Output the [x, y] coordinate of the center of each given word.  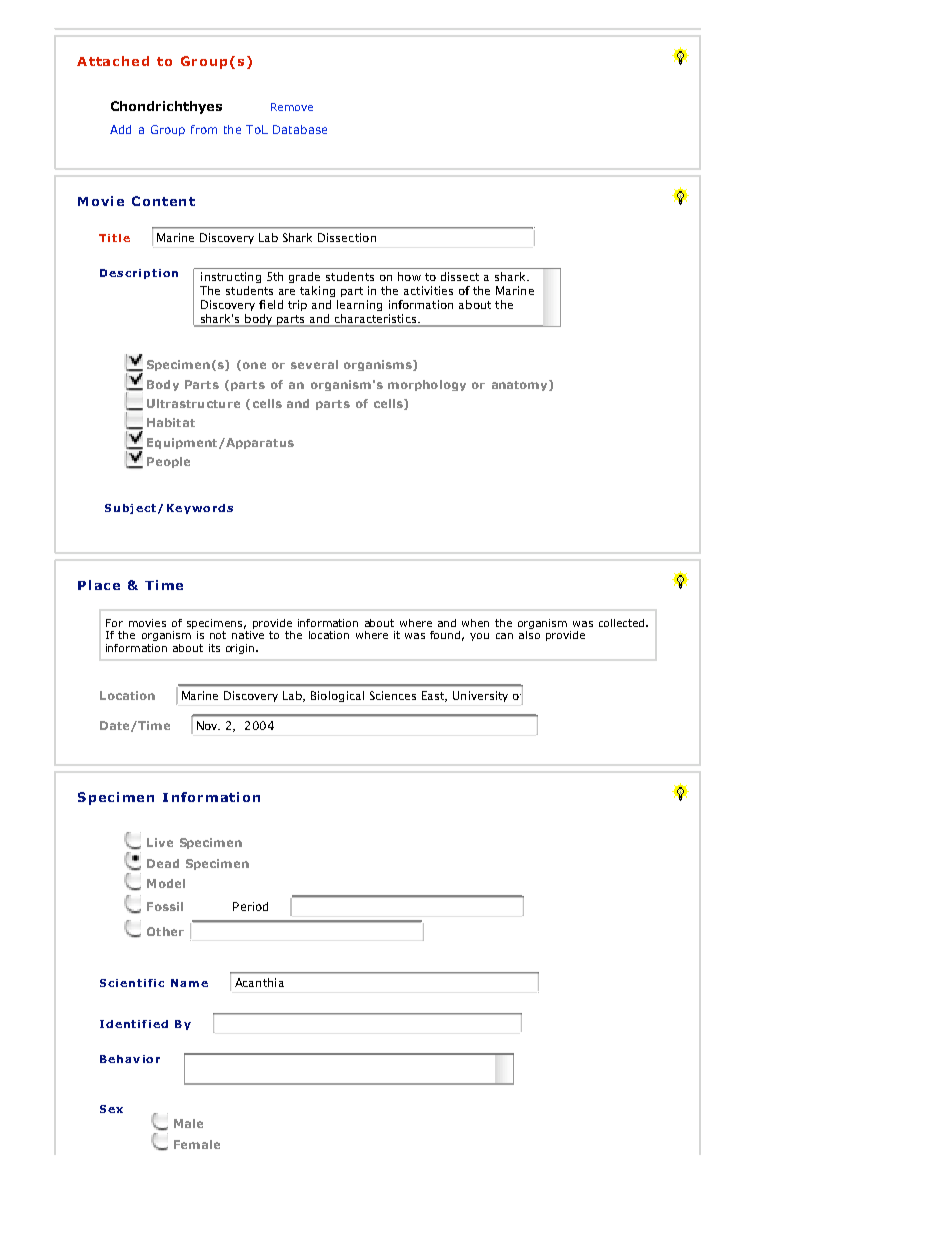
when [475, 623]
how [409, 276]
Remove [292, 107]
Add [120, 129]
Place [99, 585]
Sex [111, 1109]
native [248, 635]
